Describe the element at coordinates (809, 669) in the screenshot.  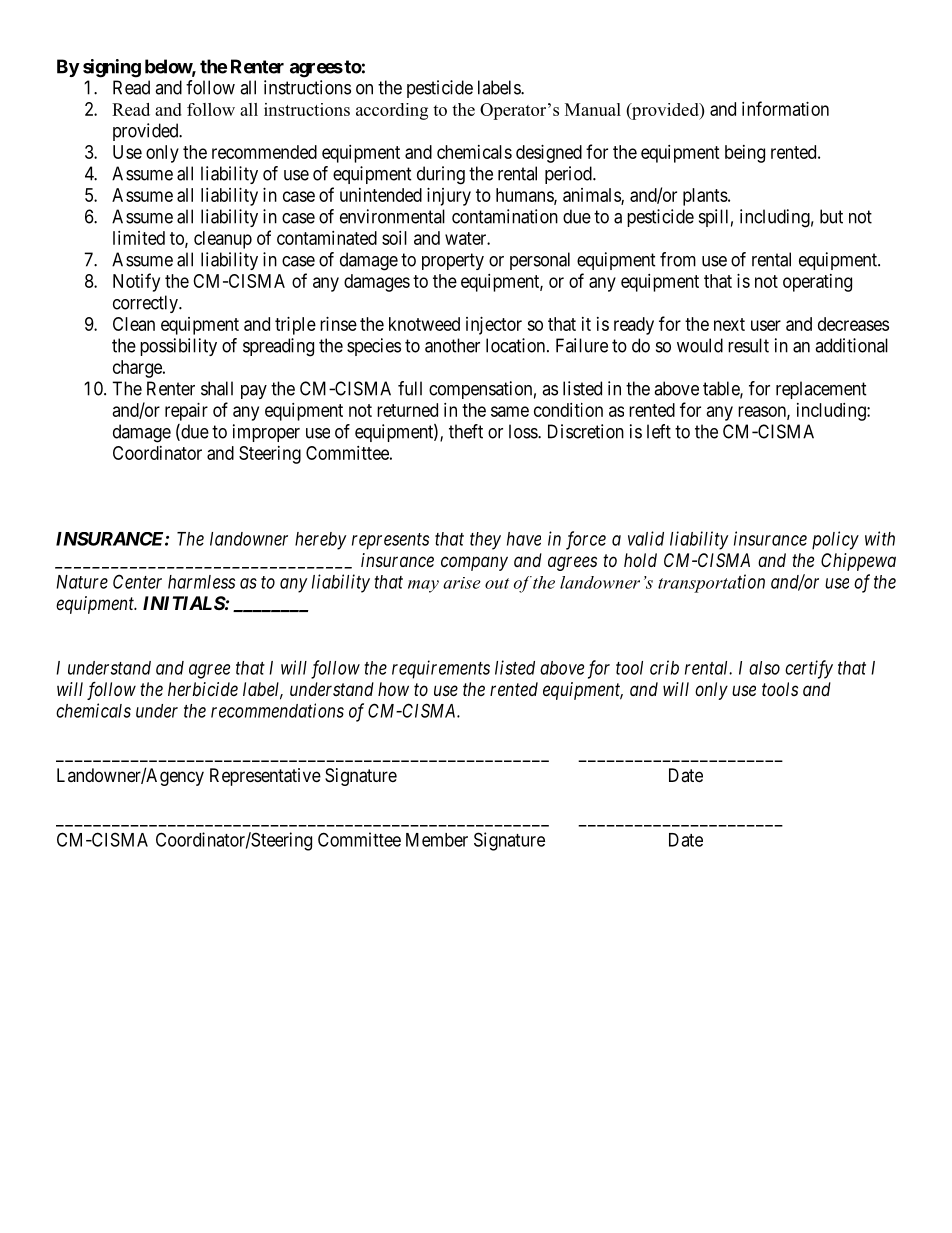
I see `certify` at that location.
